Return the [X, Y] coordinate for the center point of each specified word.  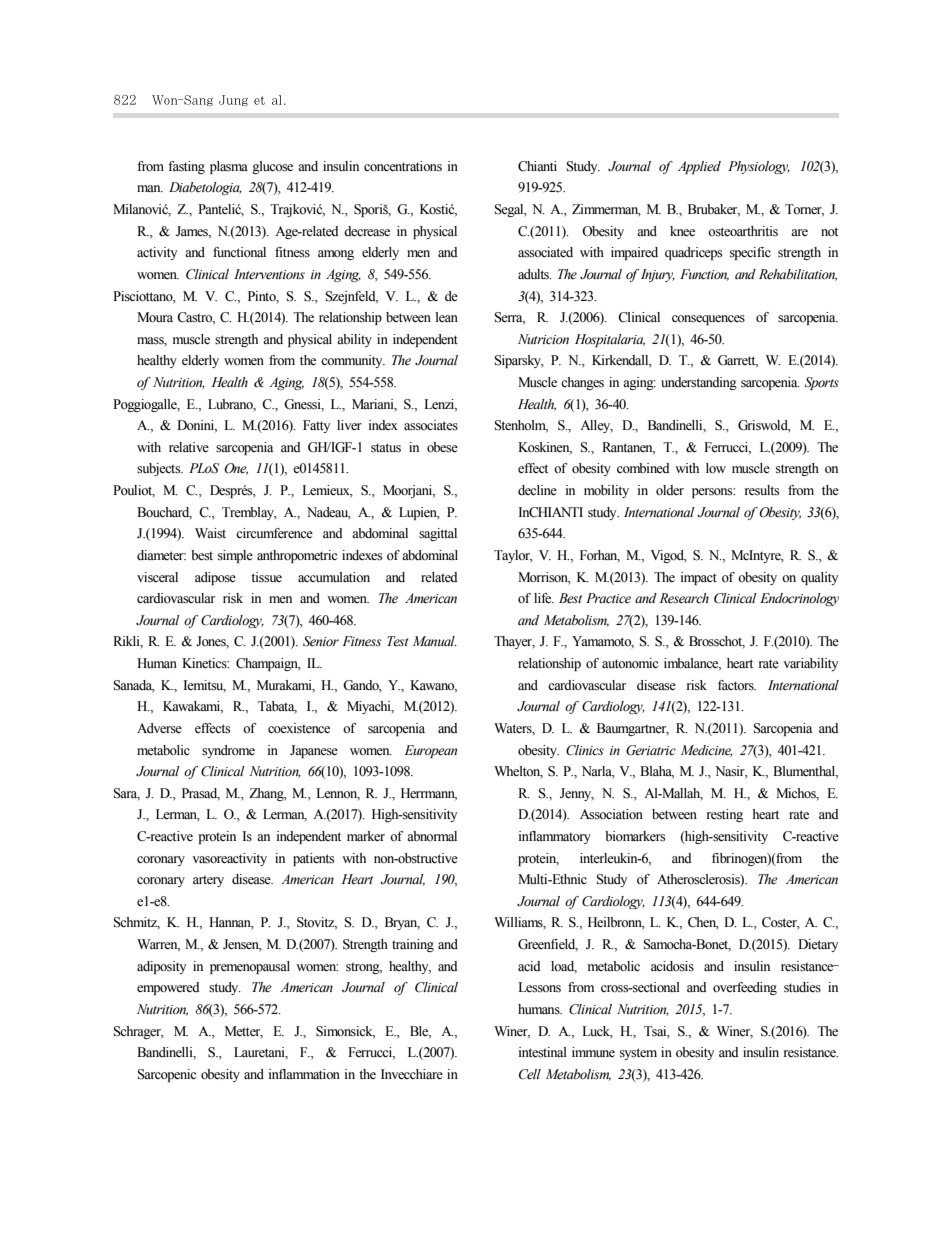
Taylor [513, 556]
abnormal [432, 836]
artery [208, 881]
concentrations [403, 166]
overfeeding [745, 988]
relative [189, 447]
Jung [233, 100]
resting [725, 815]
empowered [168, 988]
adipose [215, 578]
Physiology [759, 167]
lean [447, 317]
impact [699, 578]
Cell [530, 1074]
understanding [699, 383]
